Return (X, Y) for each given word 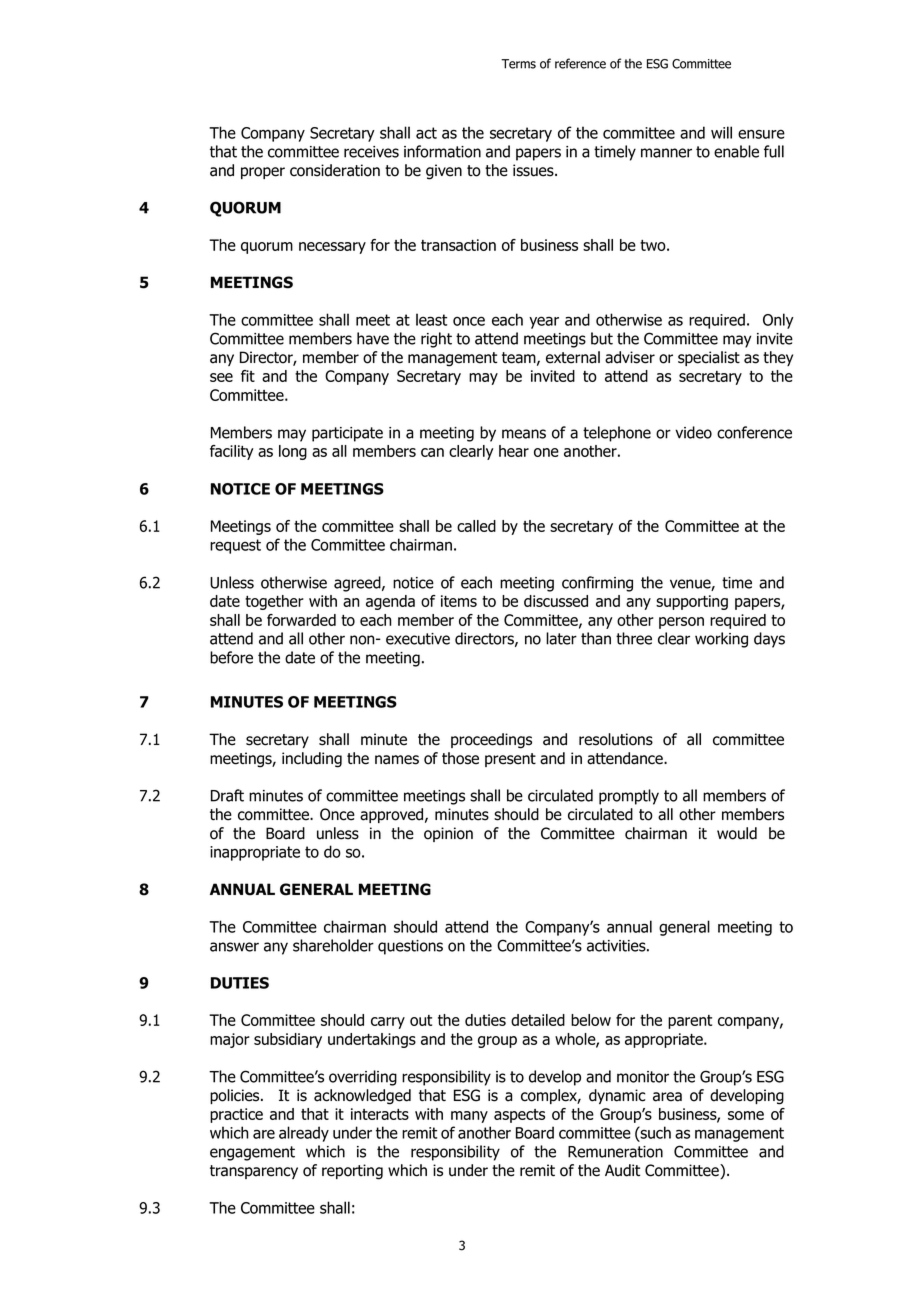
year (544, 322)
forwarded (301, 620)
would (737, 833)
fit (248, 376)
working (721, 640)
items (459, 601)
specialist (709, 358)
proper (263, 173)
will (721, 132)
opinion (448, 834)
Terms (518, 64)
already (304, 1134)
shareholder (333, 945)
